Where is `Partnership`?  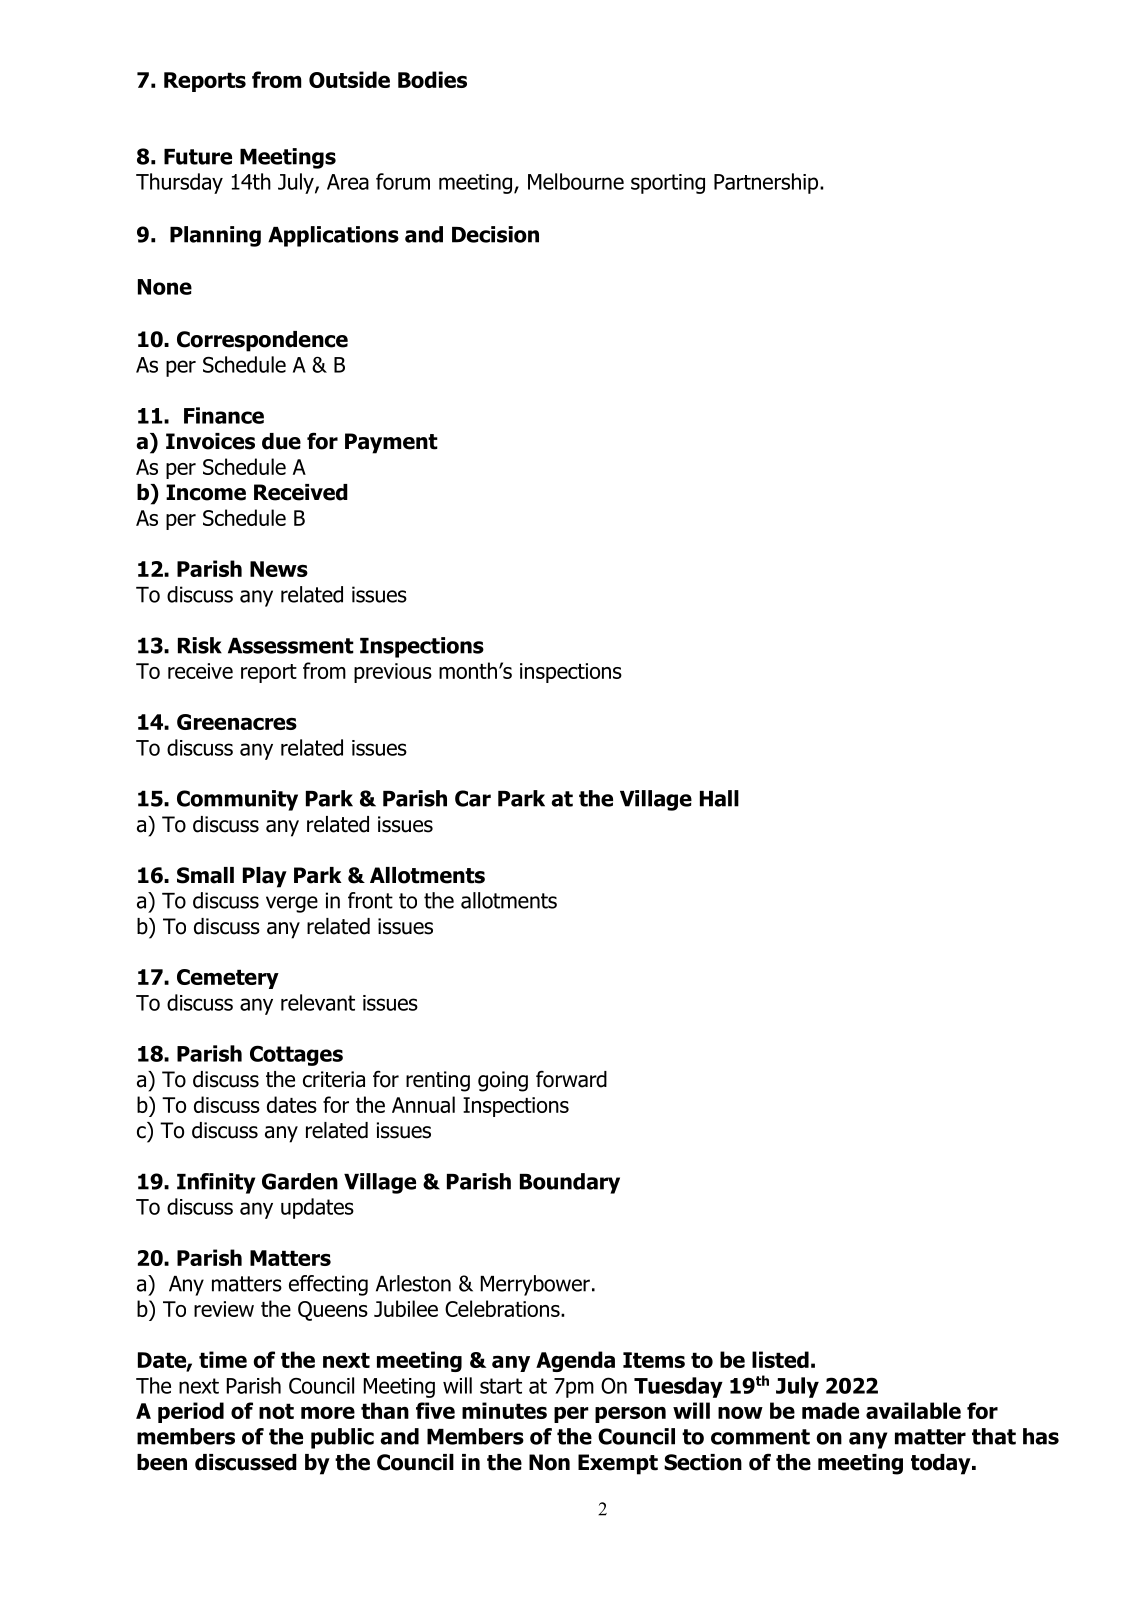
Partnership is located at coordinates (767, 183).
